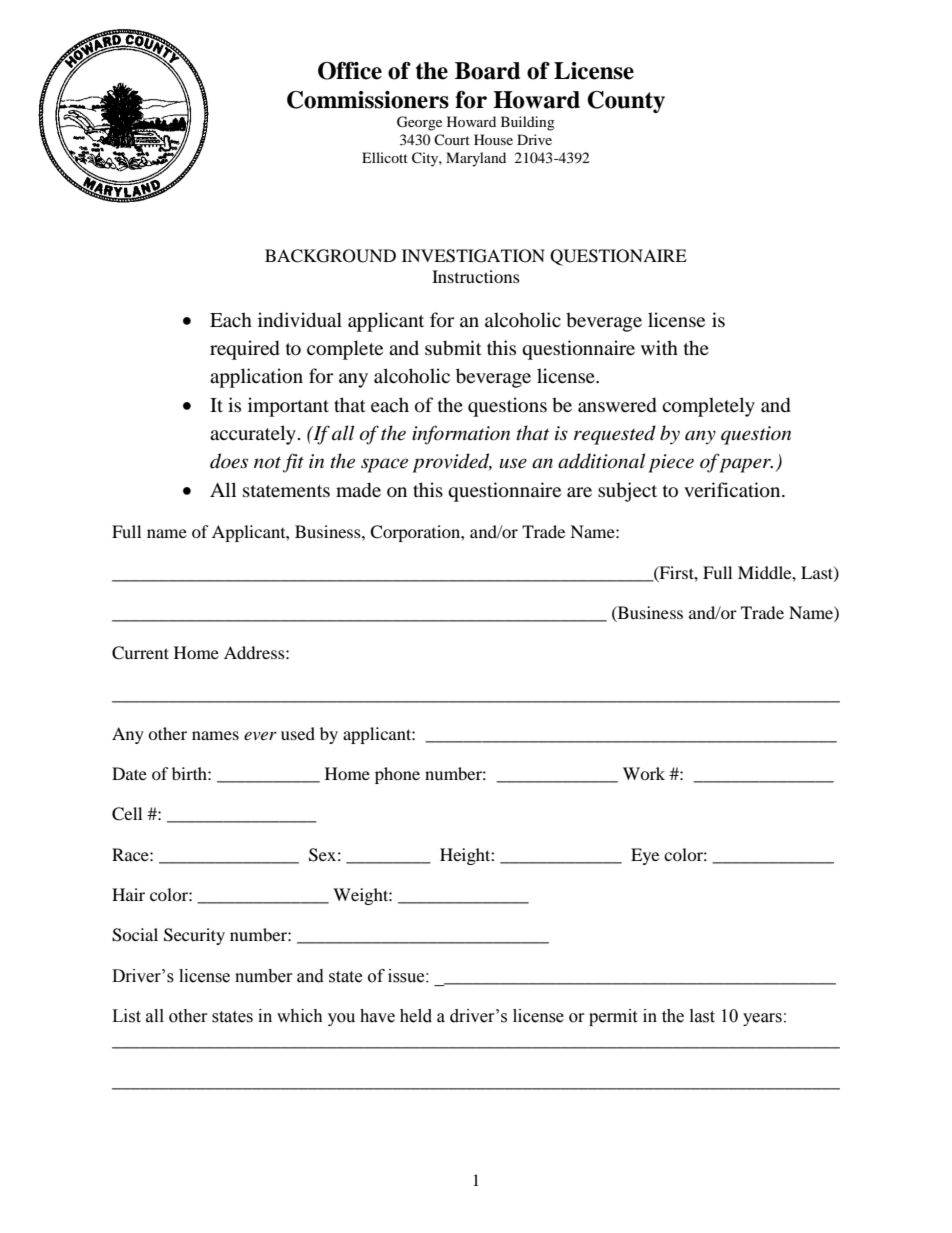 The image size is (952, 1233). Describe the element at coordinates (419, 123) in the screenshot. I see `George` at that location.
